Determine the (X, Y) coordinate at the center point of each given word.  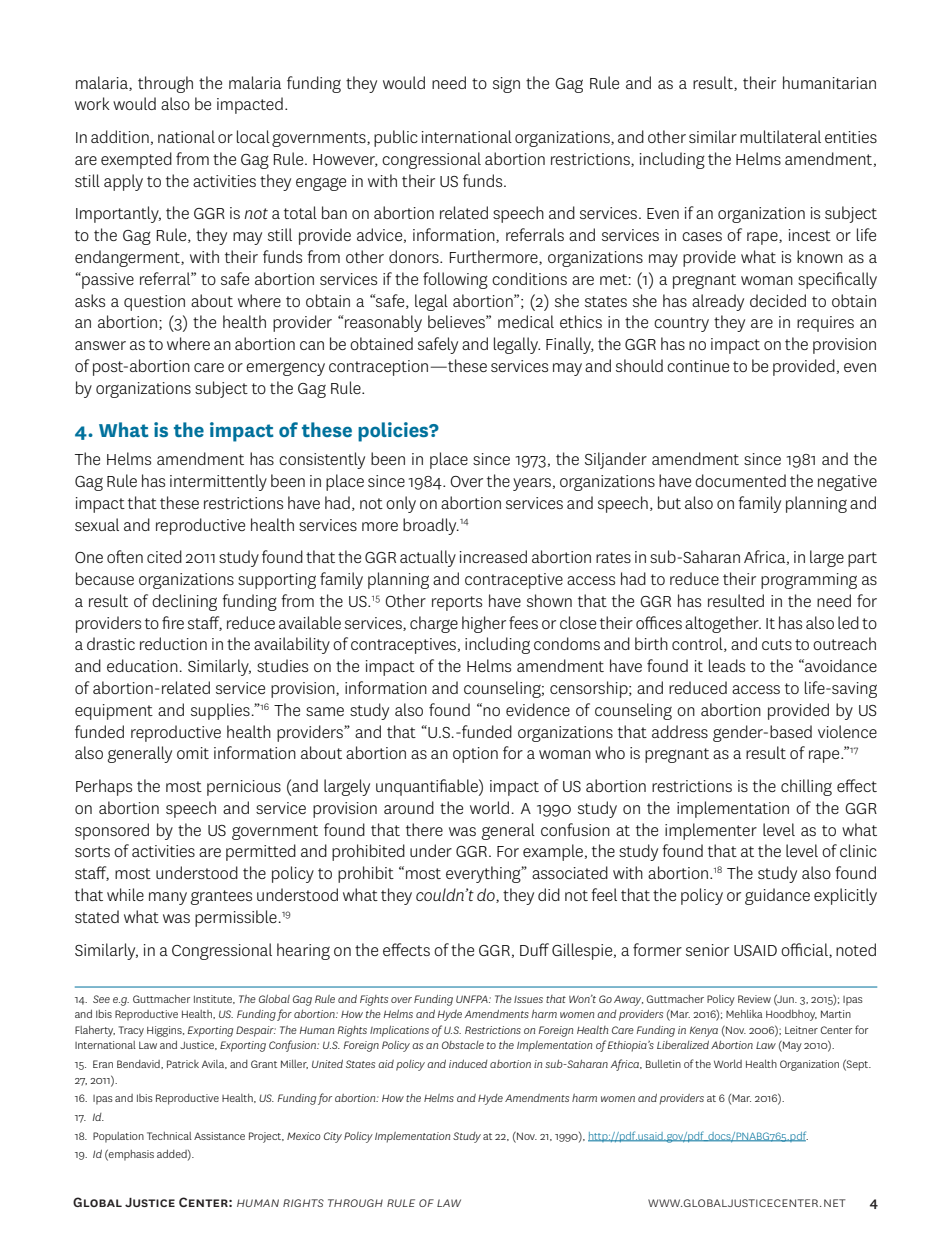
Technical (169, 1136)
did (549, 894)
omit (193, 753)
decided (778, 300)
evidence (538, 709)
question (154, 303)
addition (120, 136)
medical (526, 321)
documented (740, 480)
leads (727, 665)
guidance (777, 896)
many (168, 898)
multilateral (780, 136)
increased (493, 556)
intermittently (218, 482)
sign (506, 85)
